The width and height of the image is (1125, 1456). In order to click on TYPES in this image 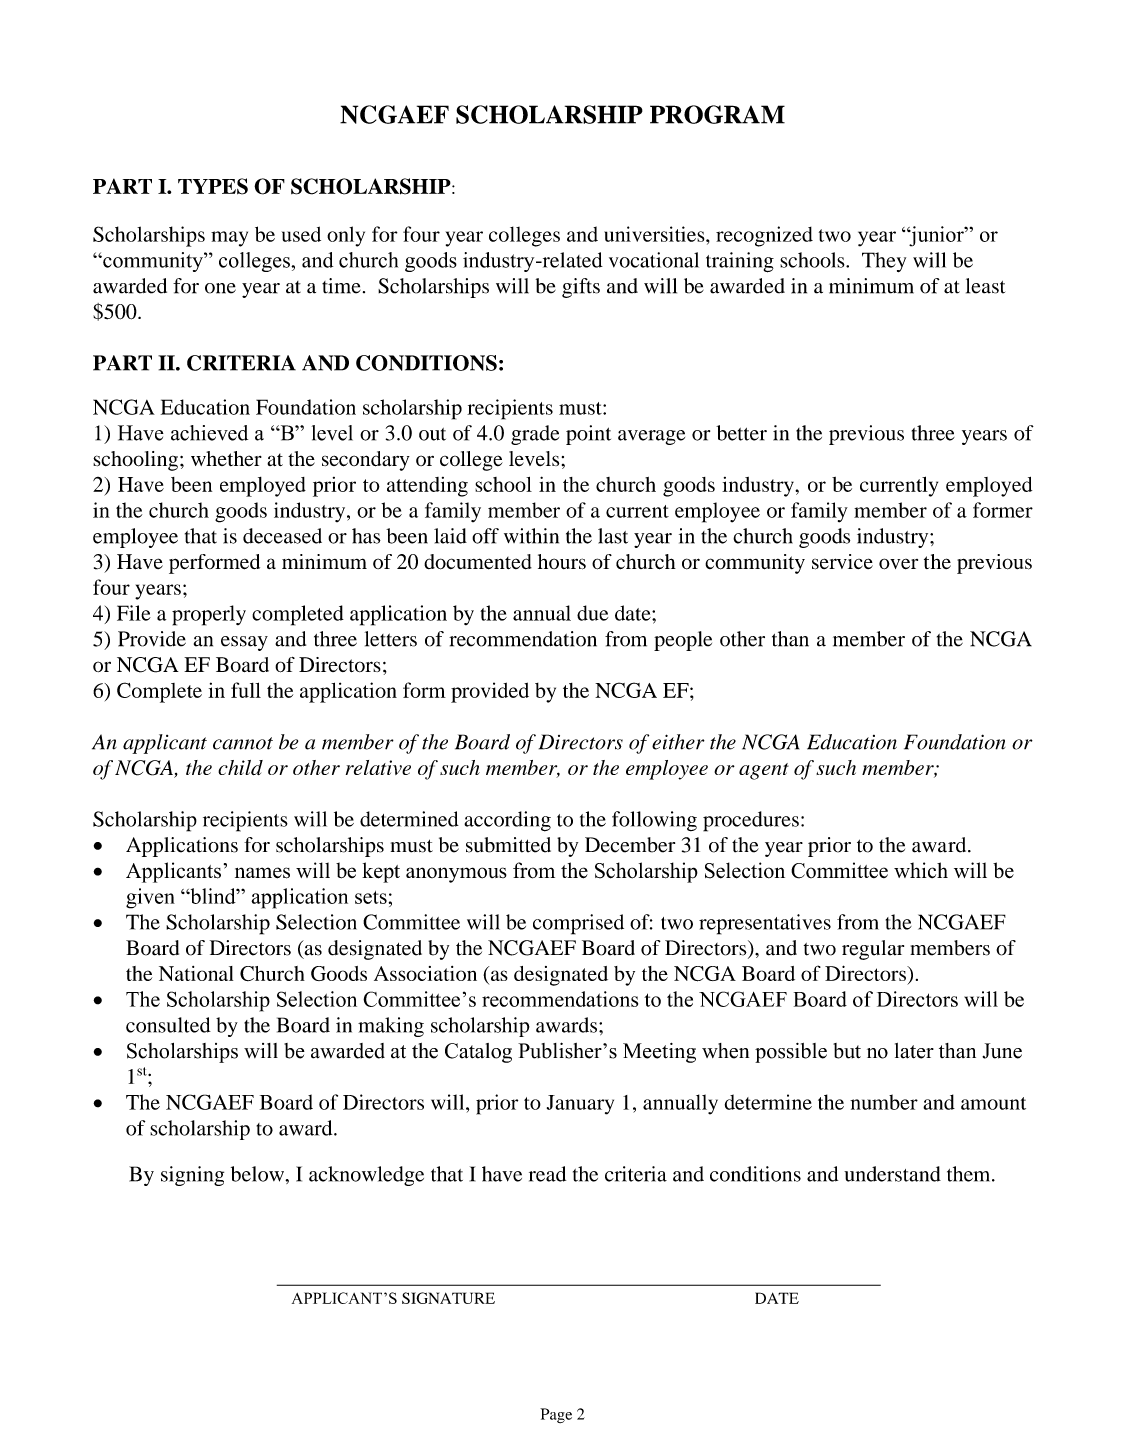, I will do `click(213, 186)`.
